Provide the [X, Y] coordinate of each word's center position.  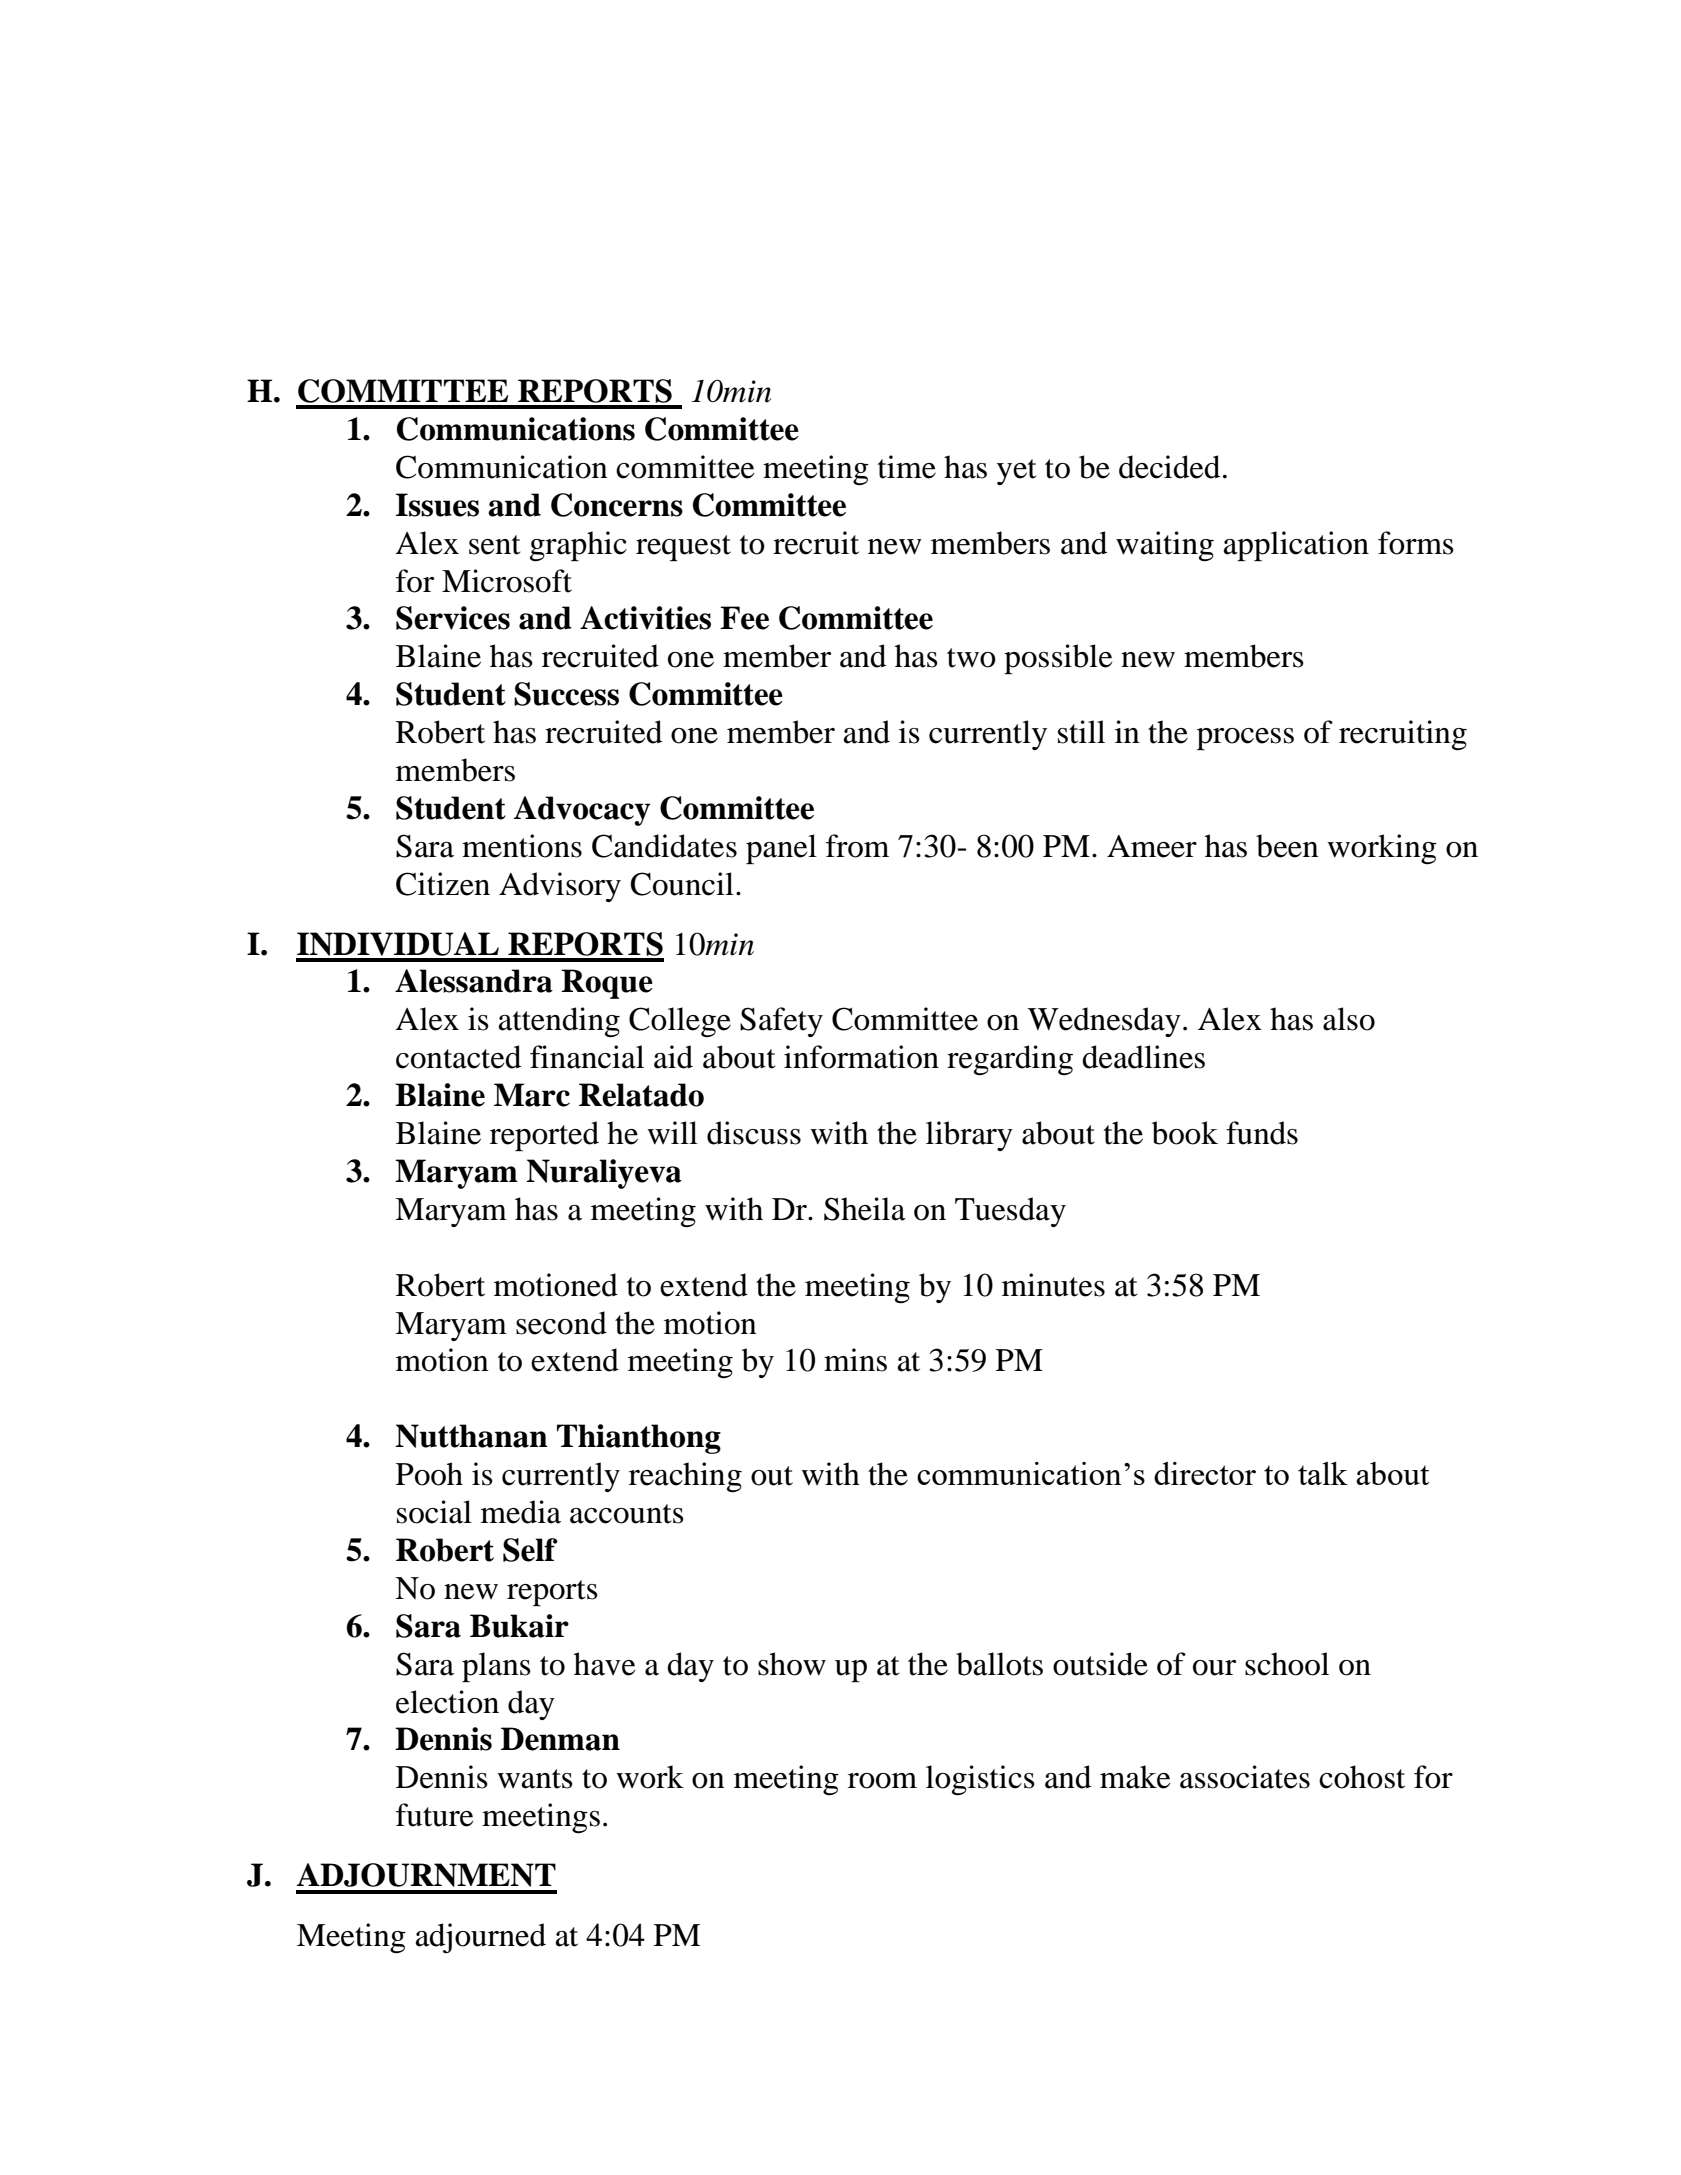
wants [535, 1779]
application [1296, 546]
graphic [578, 546]
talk [1323, 1473]
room [882, 1781]
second [561, 1323]
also [1349, 1019]
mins [855, 1360]
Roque [607, 984]
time [907, 467]
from [857, 846]
